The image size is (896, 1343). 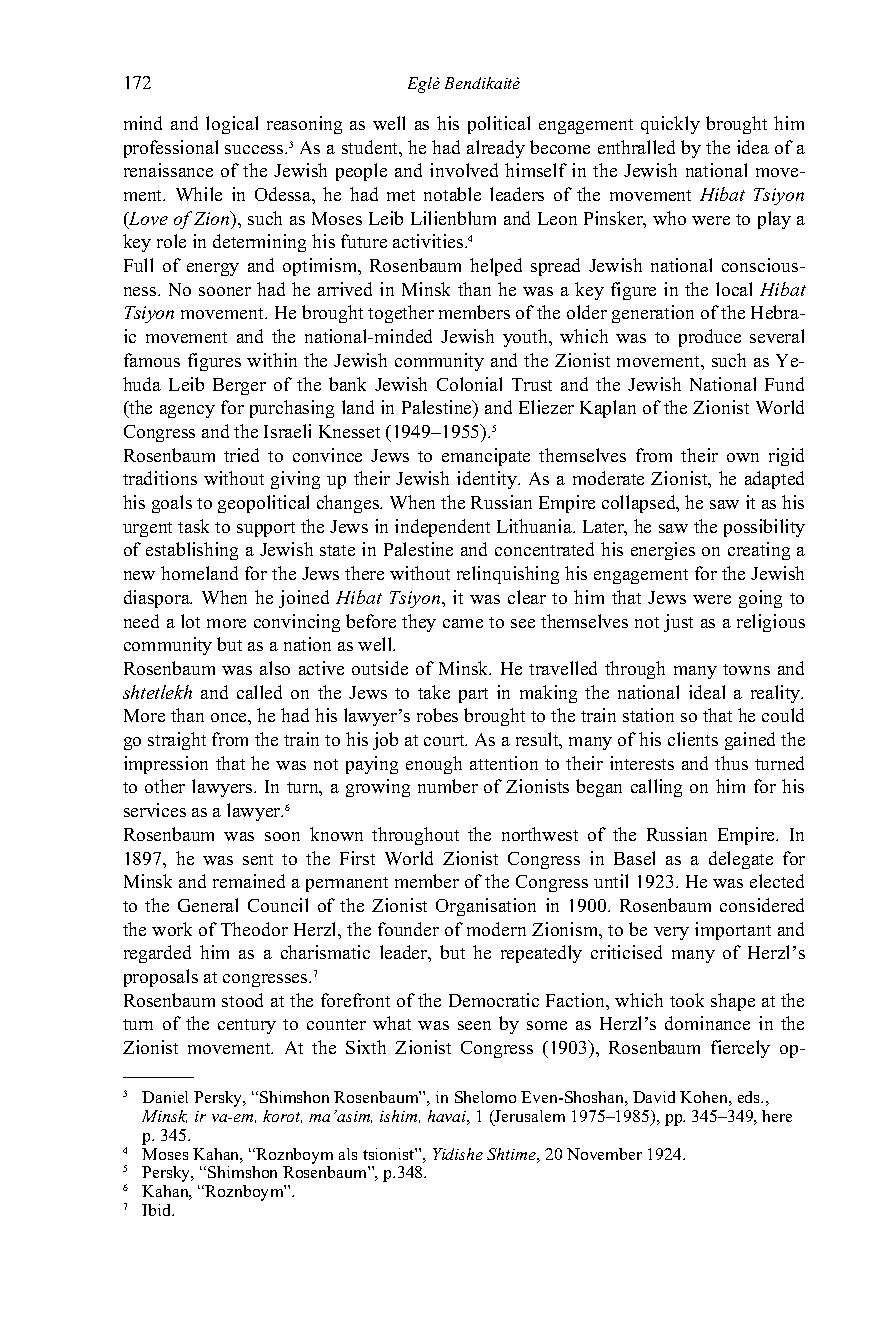 I want to click on called, so click(x=259, y=692).
